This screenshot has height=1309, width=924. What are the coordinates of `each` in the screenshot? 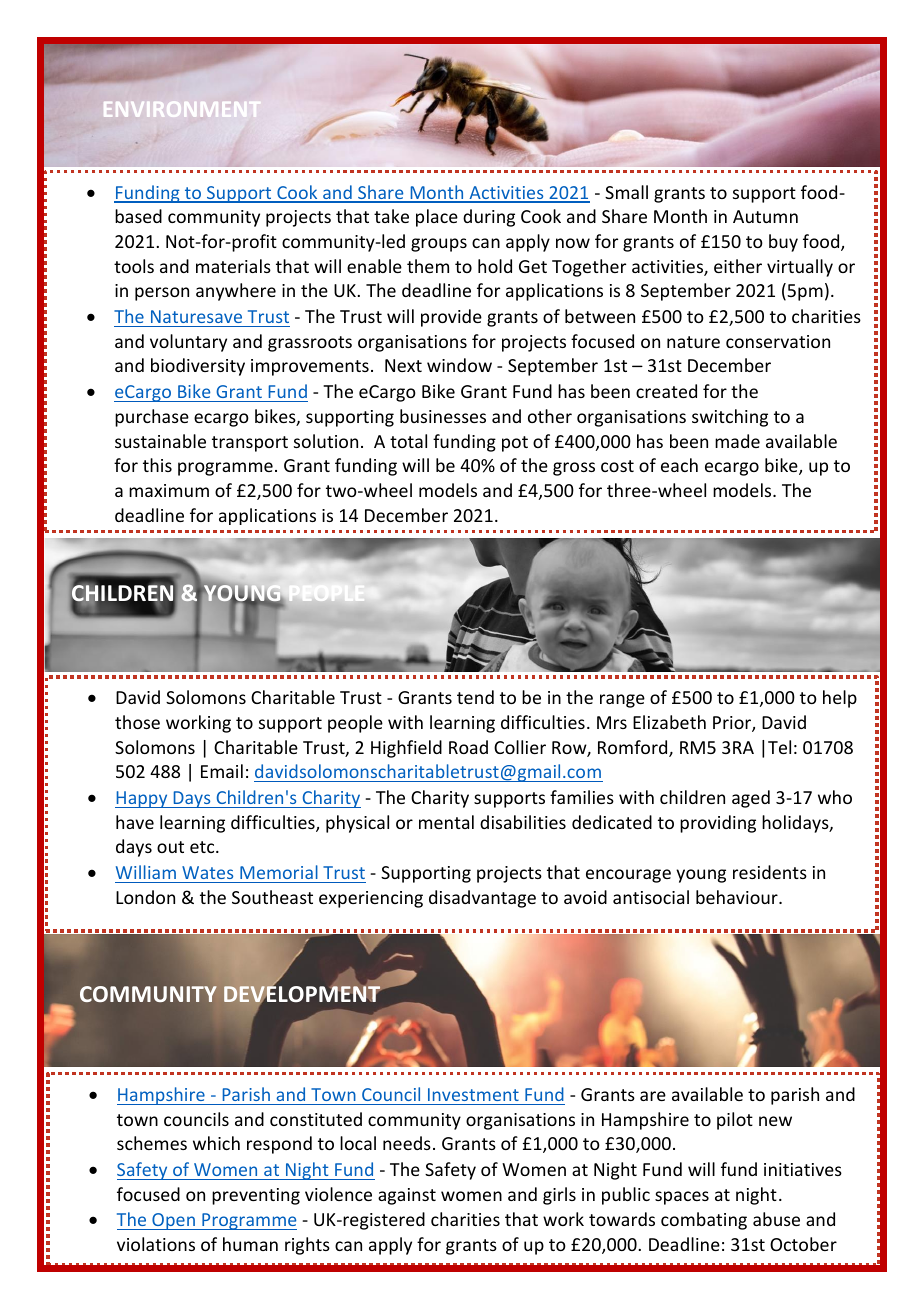 It's located at (679, 465).
